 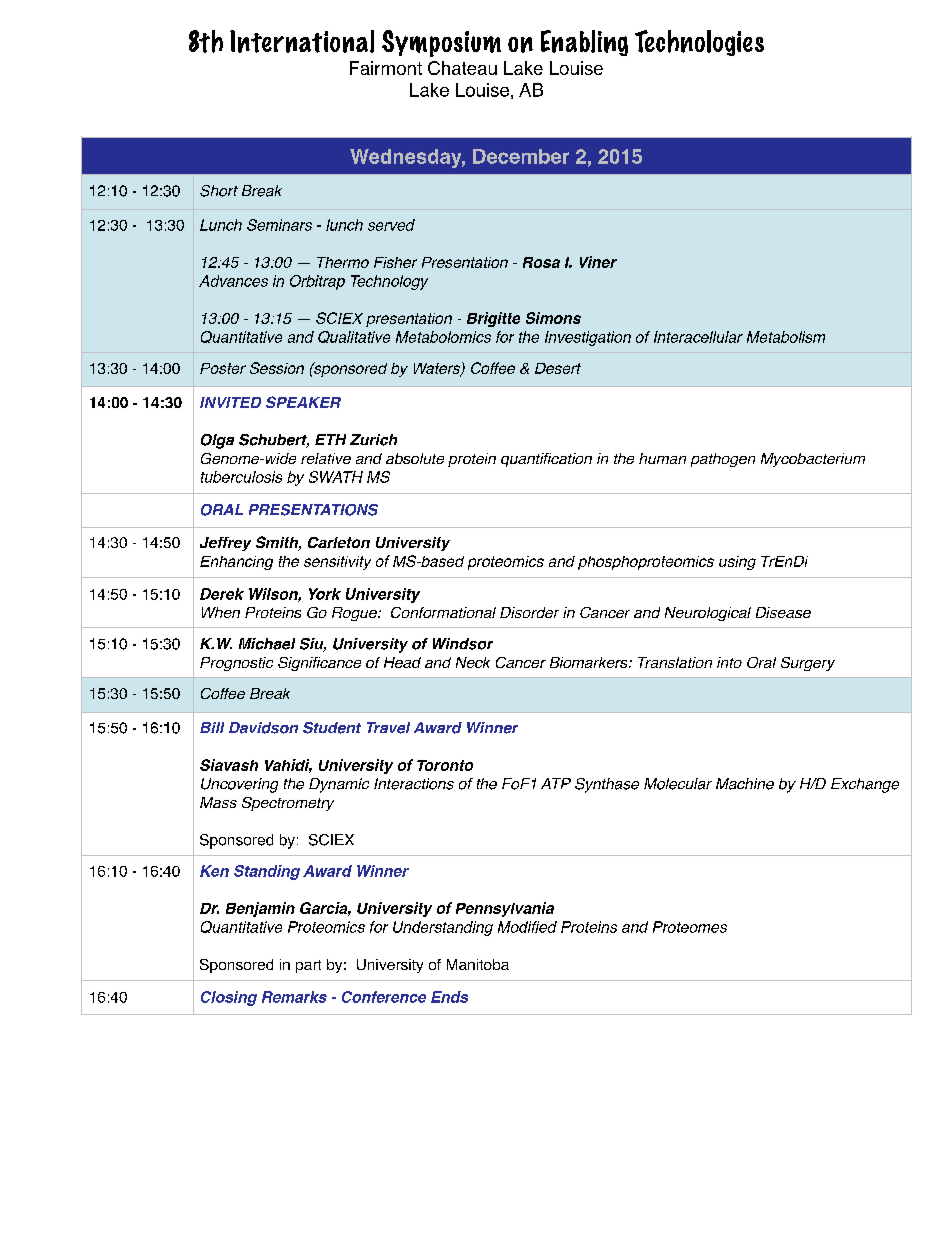 What do you see at coordinates (527, 927) in the screenshot?
I see `Modified` at bounding box center [527, 927].
